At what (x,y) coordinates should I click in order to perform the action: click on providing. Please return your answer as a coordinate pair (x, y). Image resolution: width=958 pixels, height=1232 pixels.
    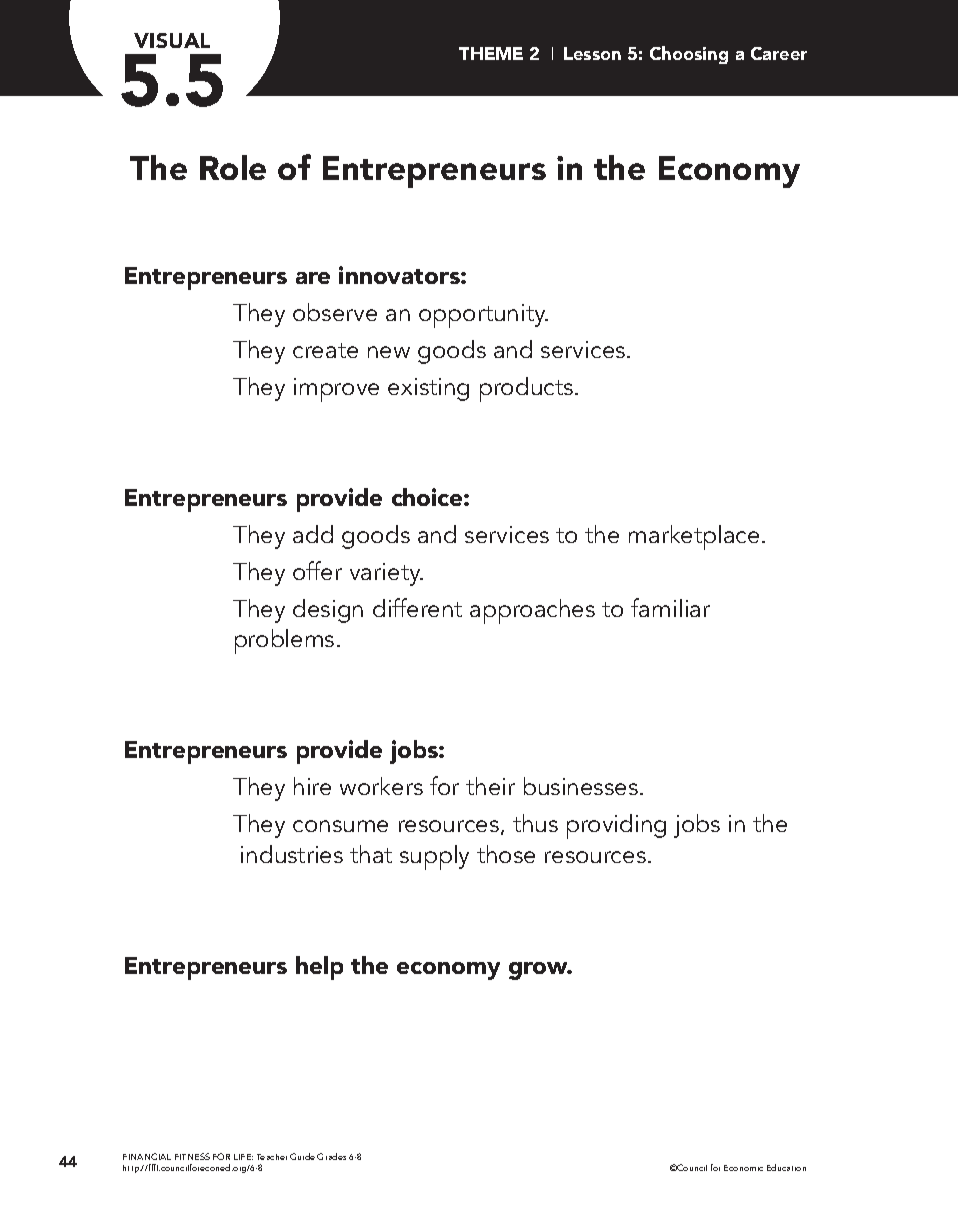
    Looking at the image, I should click on (616, 826).
